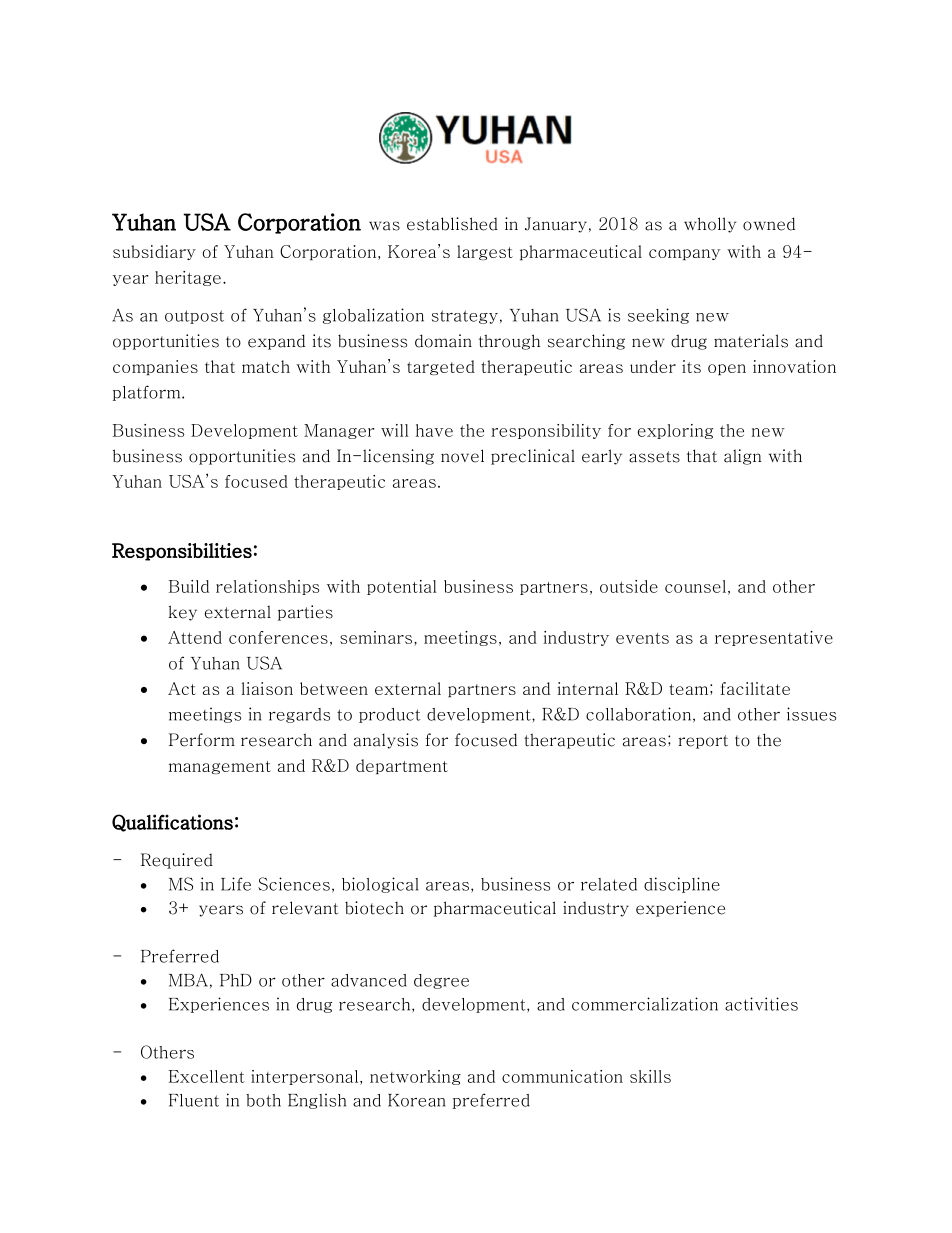  Describe the element at coordinates (236, 884) in the screenshot. I see `Life` at that location.
